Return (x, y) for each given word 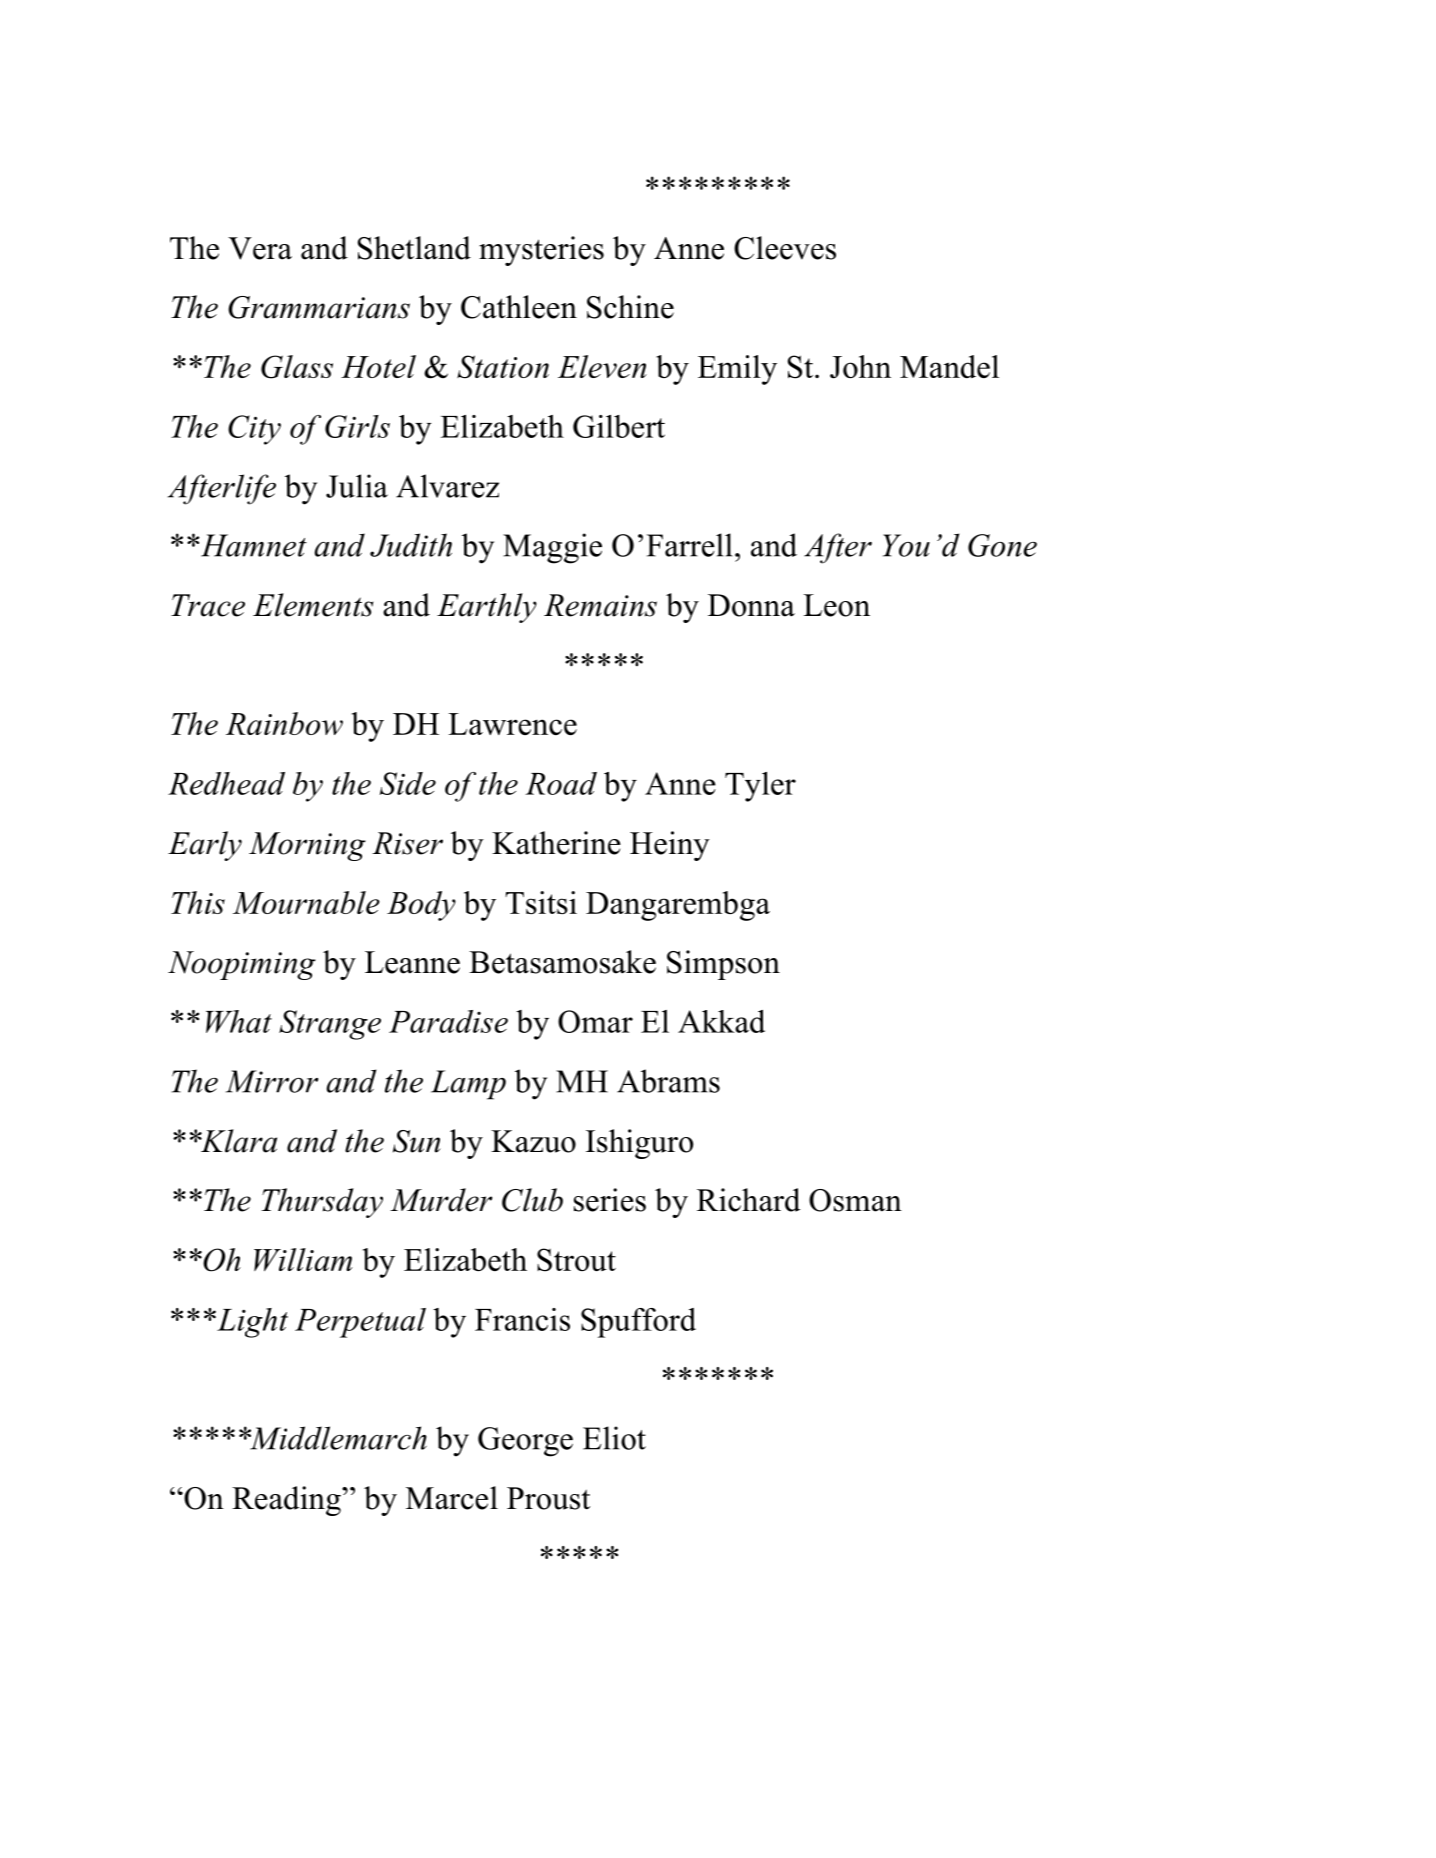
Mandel (949, 366)
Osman (855, 1200)
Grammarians (319, 307)
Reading (287, 1501)
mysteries (541, 251)
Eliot (614, 1438)
